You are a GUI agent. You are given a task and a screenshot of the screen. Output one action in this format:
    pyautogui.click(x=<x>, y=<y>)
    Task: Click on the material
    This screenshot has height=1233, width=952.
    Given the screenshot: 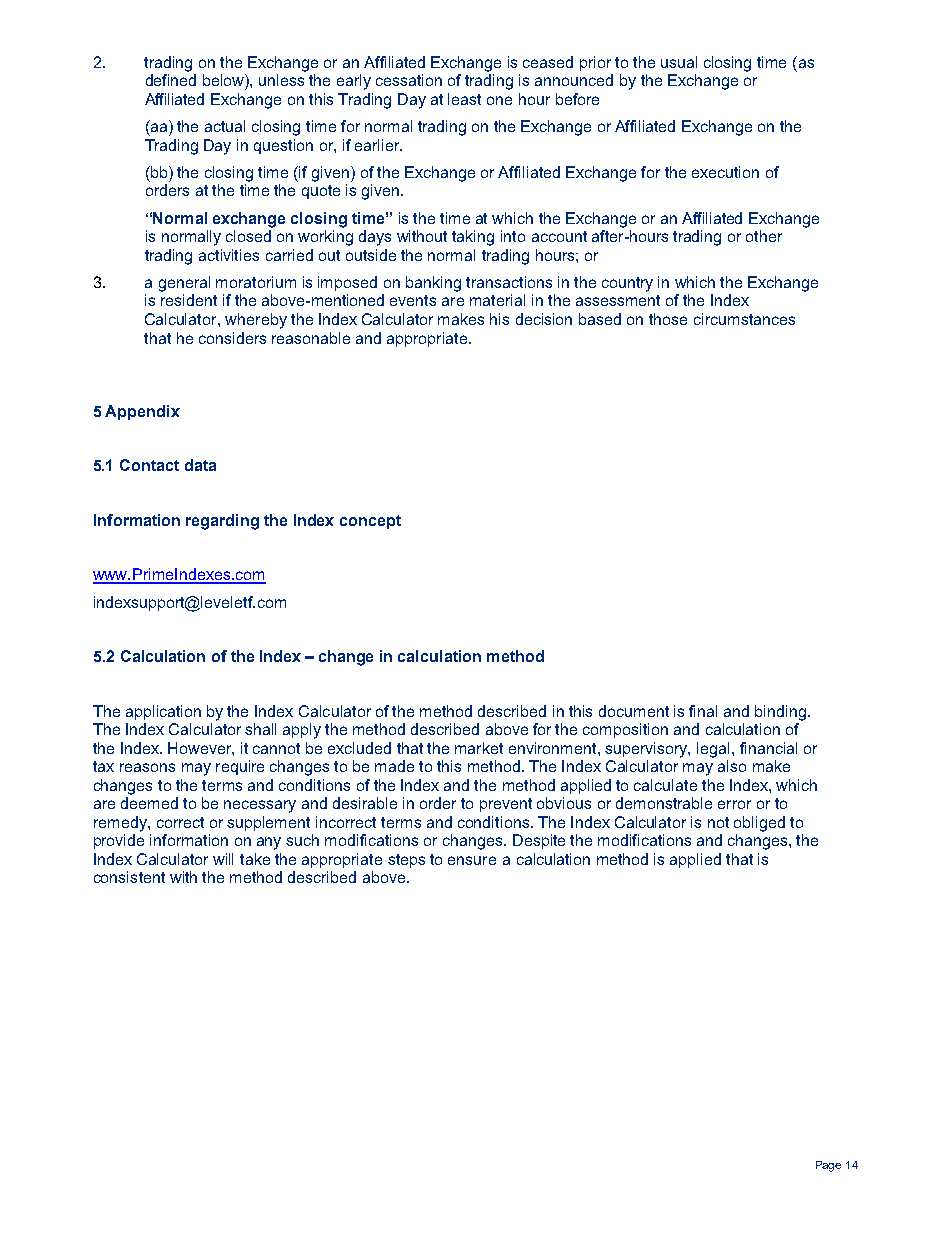 What is the action you would take?
    pyautogui.click(x=497, y=300)
